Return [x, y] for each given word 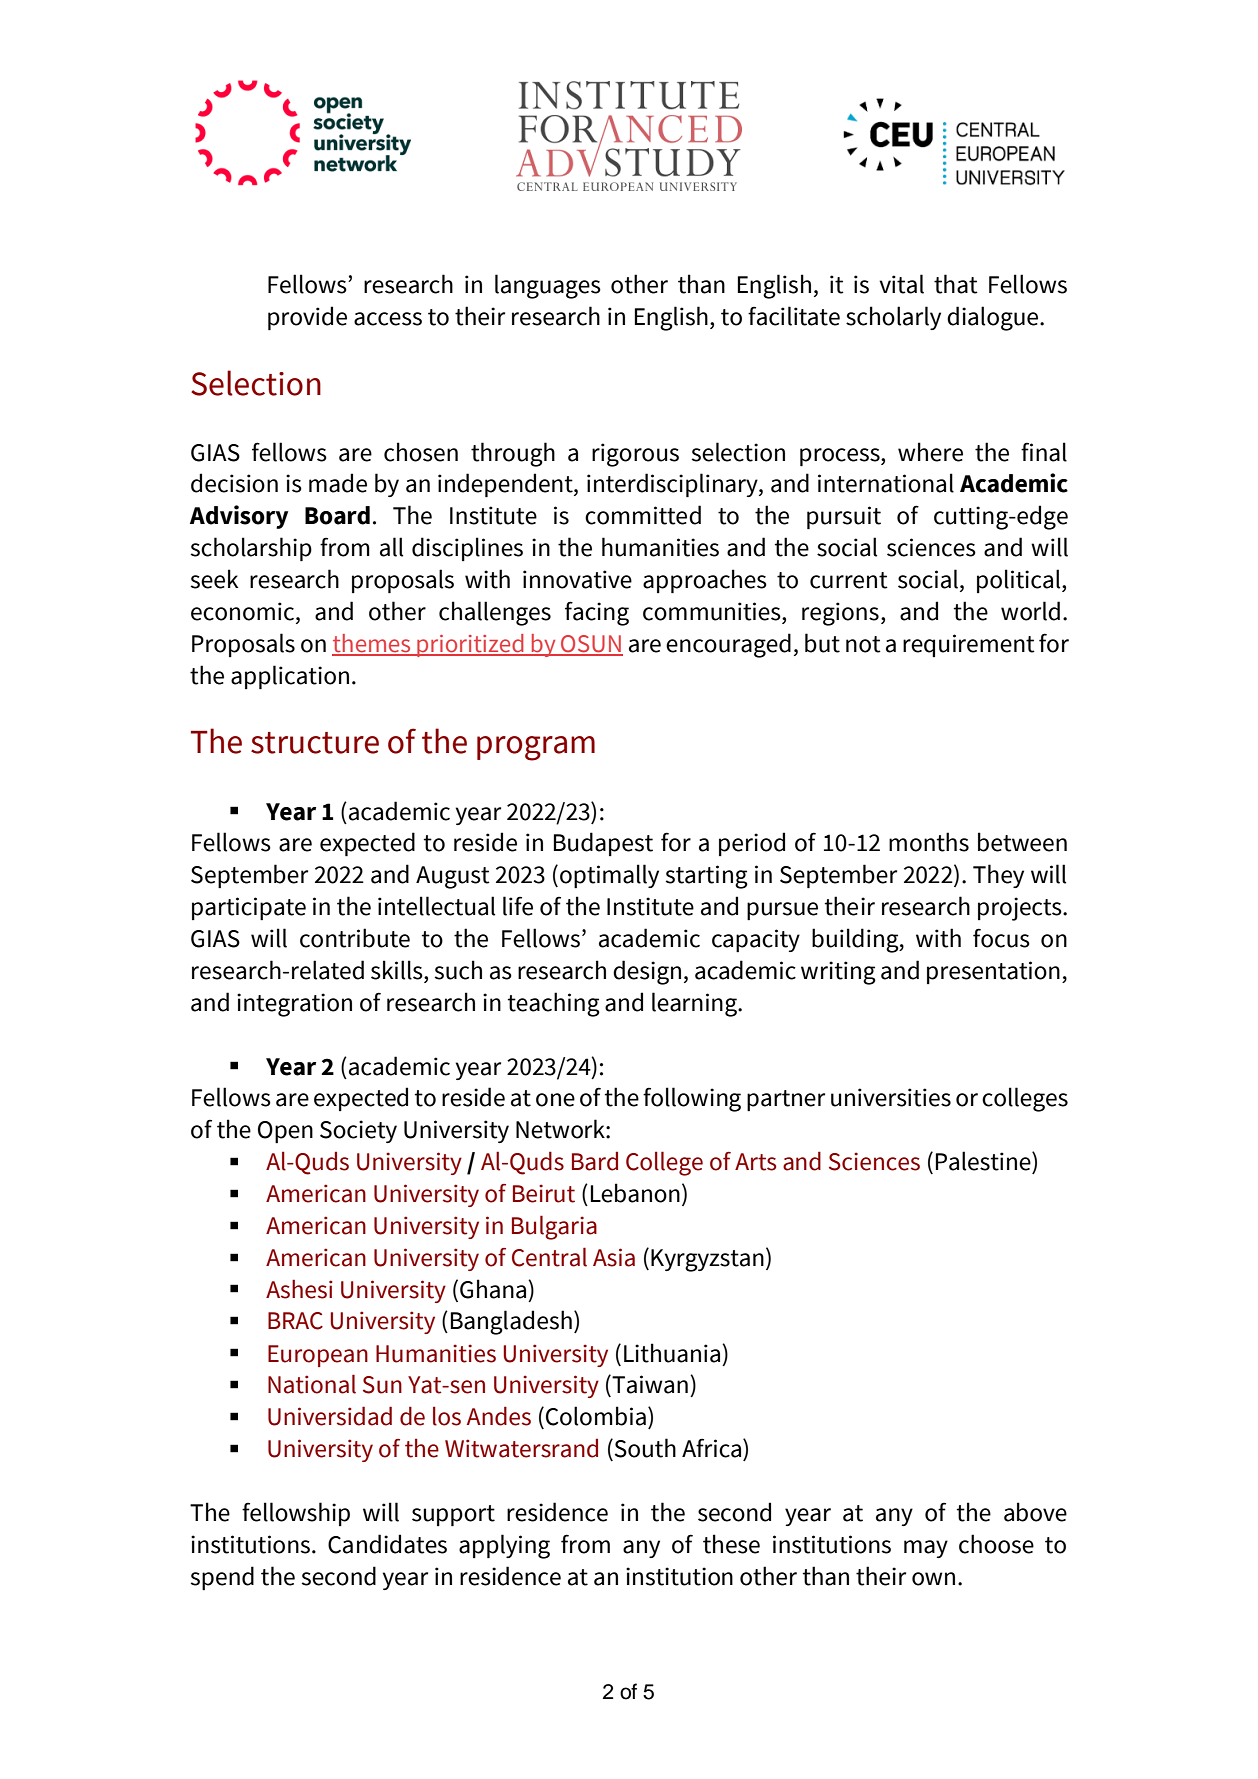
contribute [355, 938]
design [647, 972]
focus [1001, 938]
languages [548, 286]
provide [307, 318]
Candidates [387, 1544]
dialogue [994, 318]
